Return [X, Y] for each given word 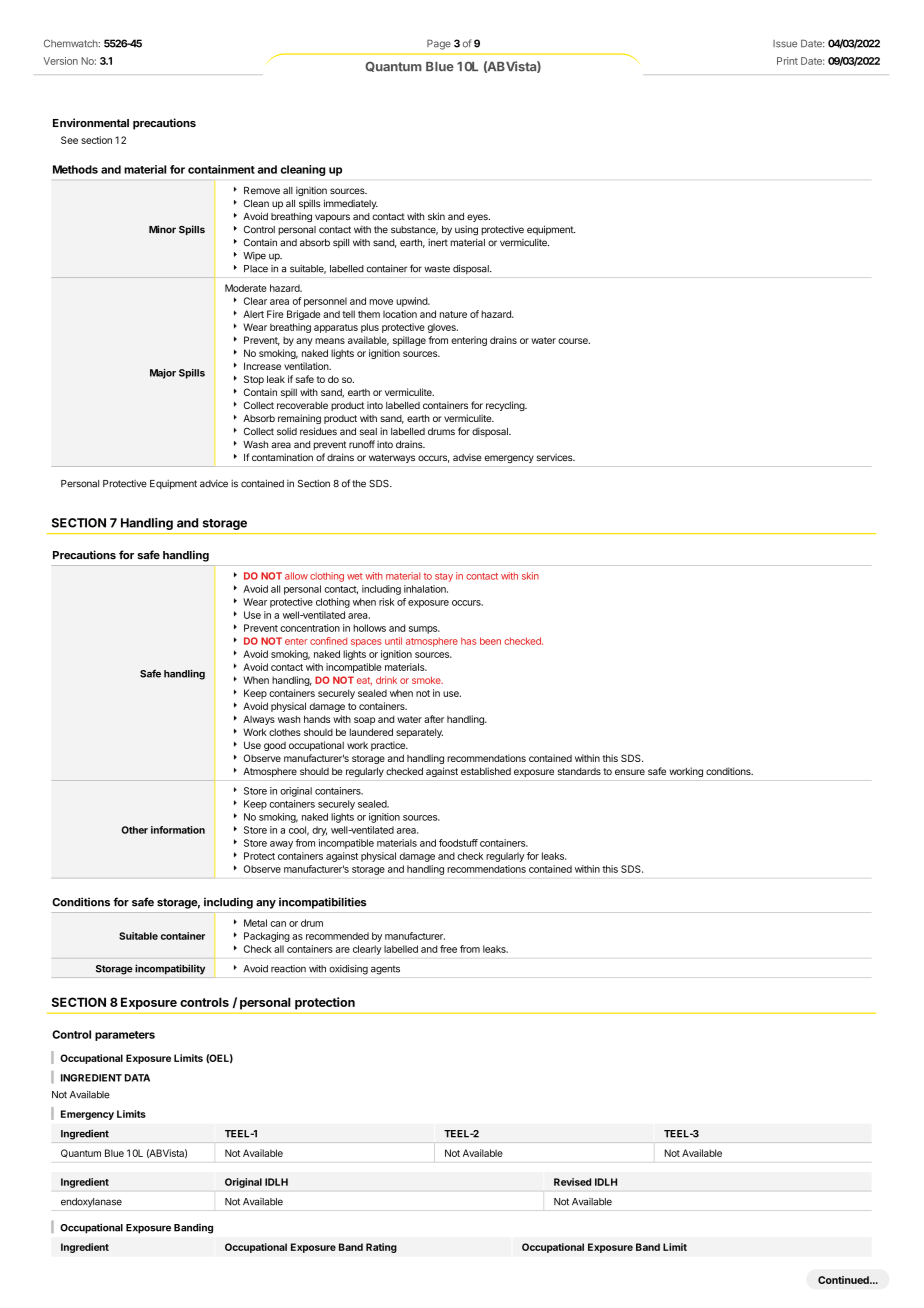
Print [787, 61]
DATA [137, 1078]
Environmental [91, 122]
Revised [572, 1182]
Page [439, 44]
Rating [381, 1248]
